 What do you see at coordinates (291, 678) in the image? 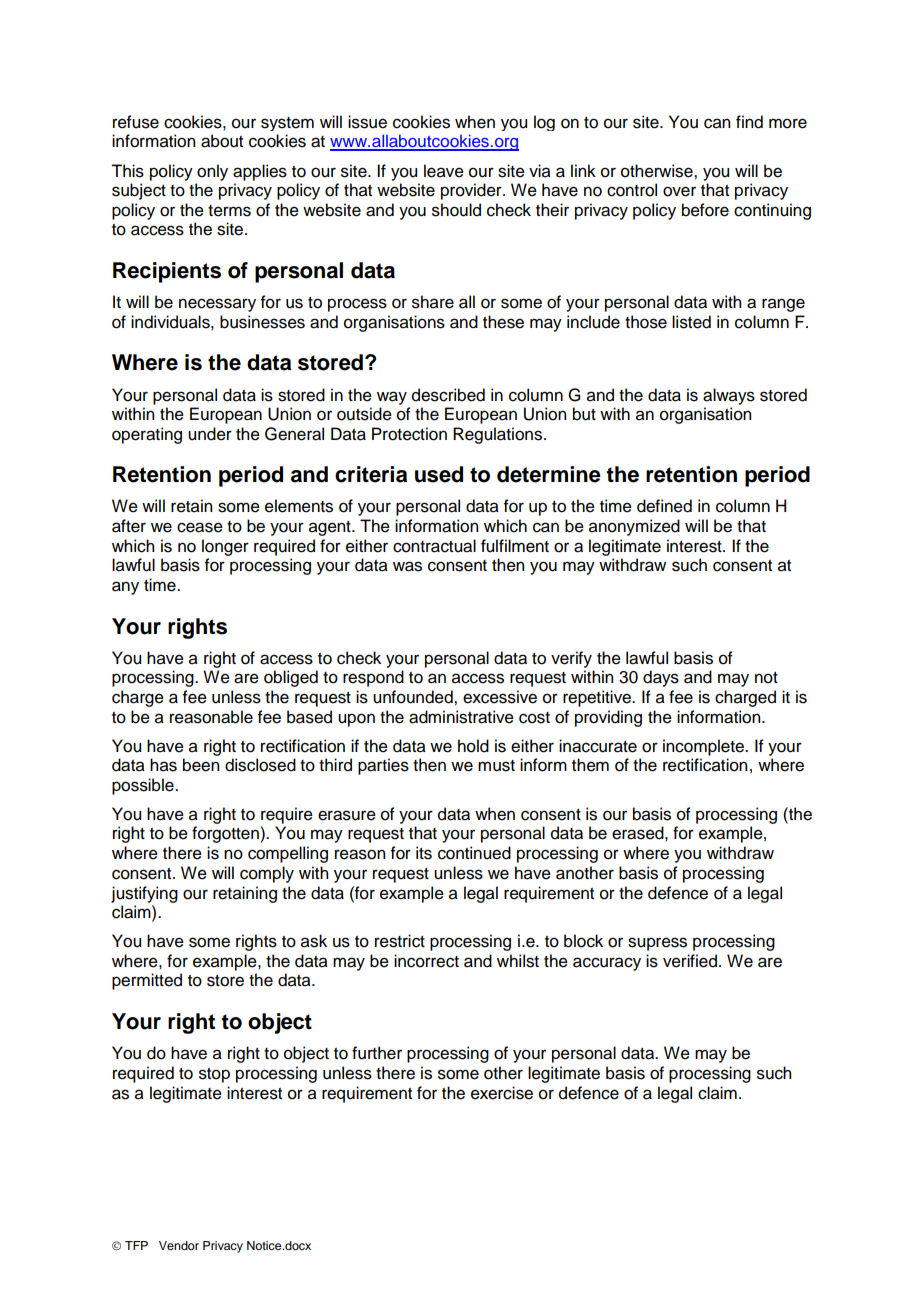
I see `obliged` at bounding box center [291, 678].
